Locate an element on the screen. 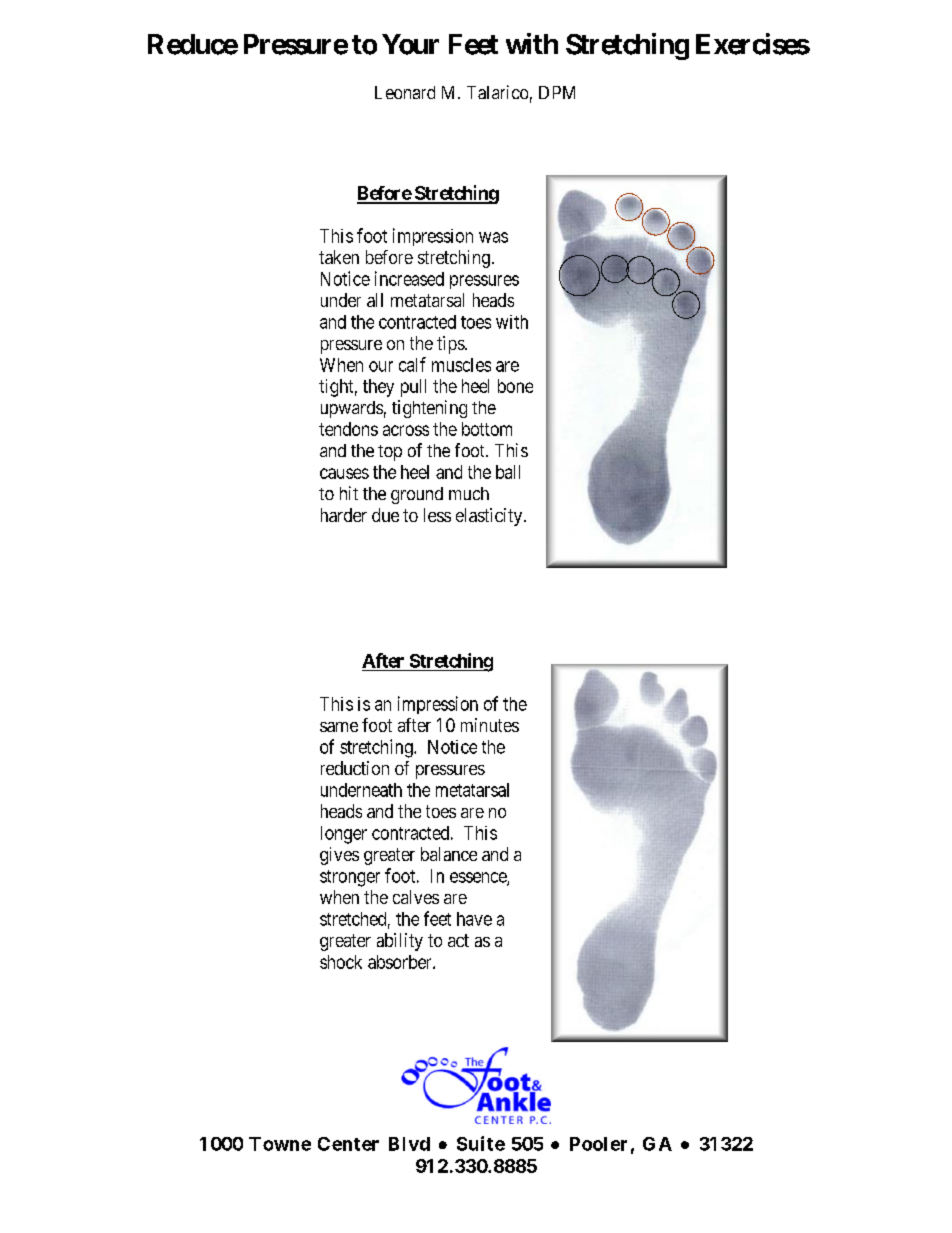 This screenshot has width=952, height=1233. DPM is located at coordinates (557, 92).
